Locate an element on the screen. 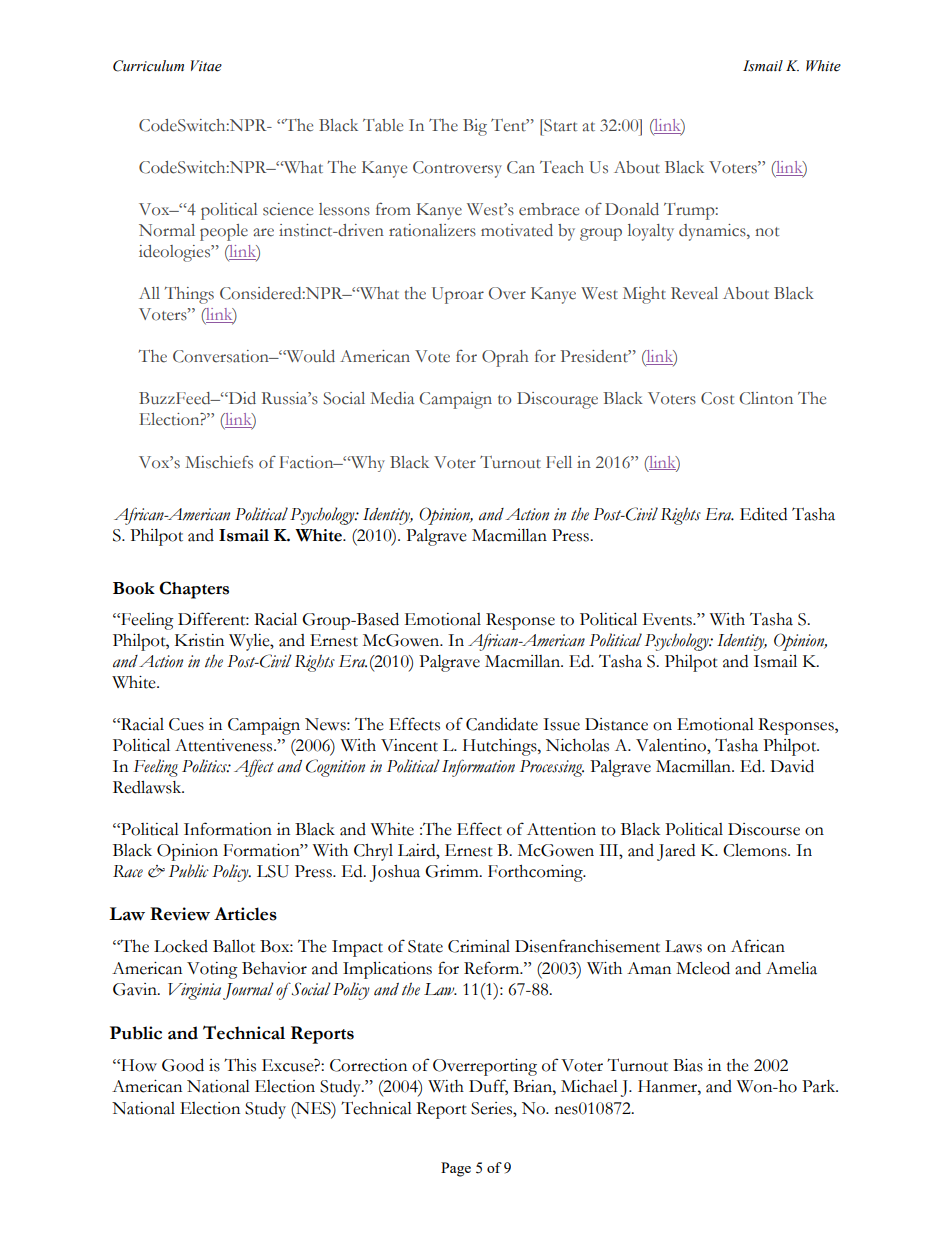 The height and width of the screenshot is (1233, 952). This is located at coordinates (240, 1065).
